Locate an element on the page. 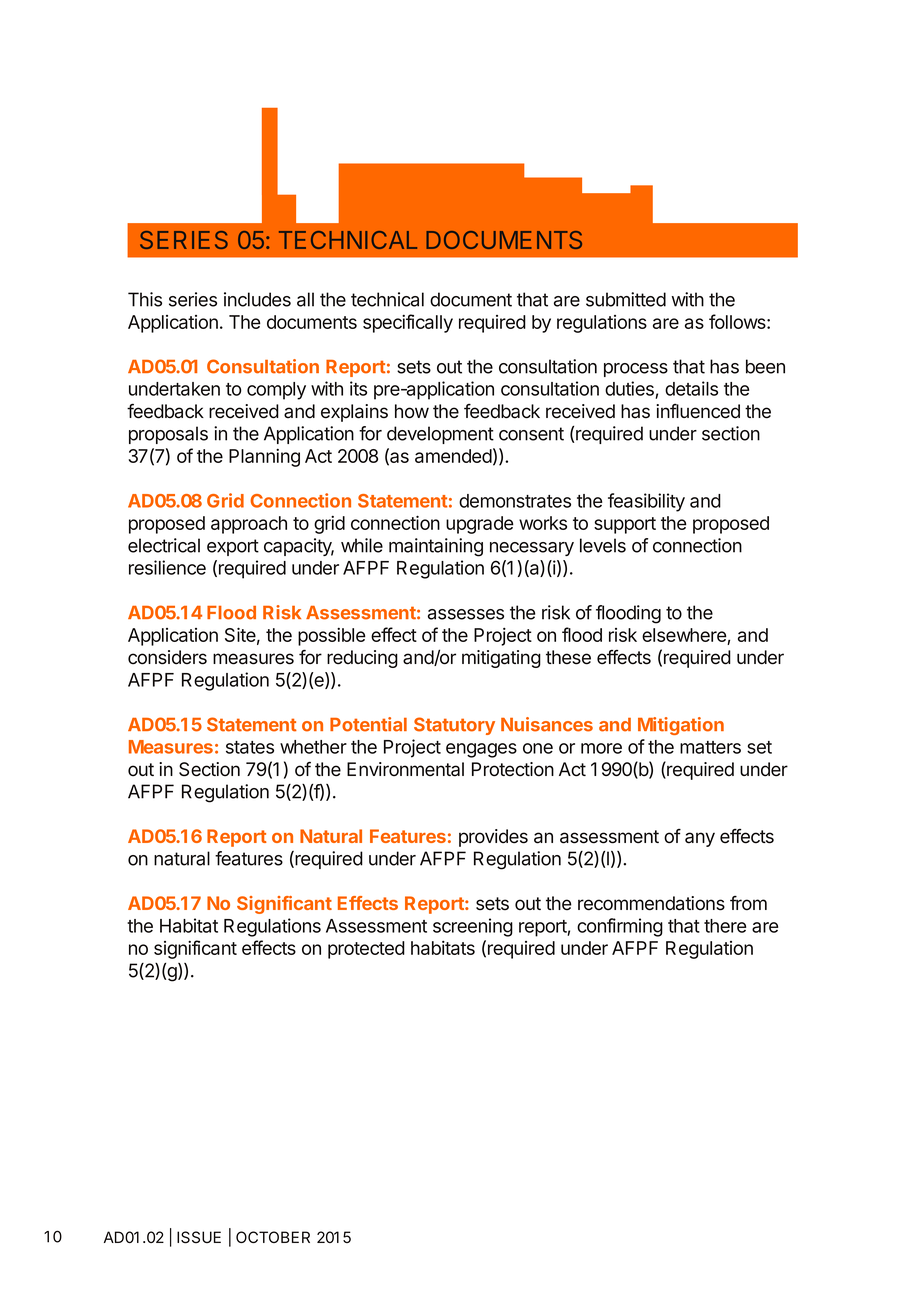 This document has height=1308, width=924. specifically is located at coordinates (408, 323).
